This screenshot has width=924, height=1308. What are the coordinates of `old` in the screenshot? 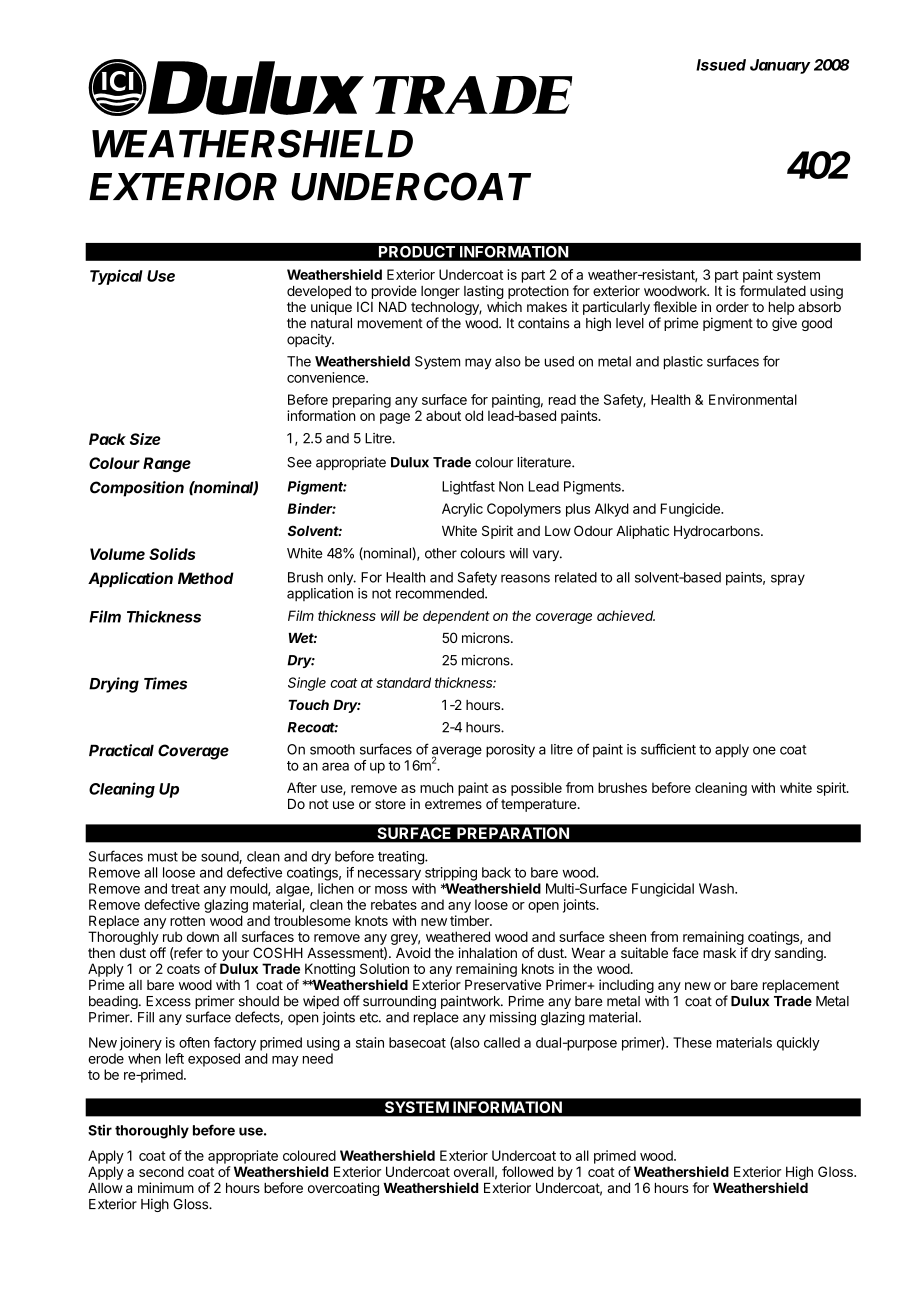 It's located at (474, 415).
